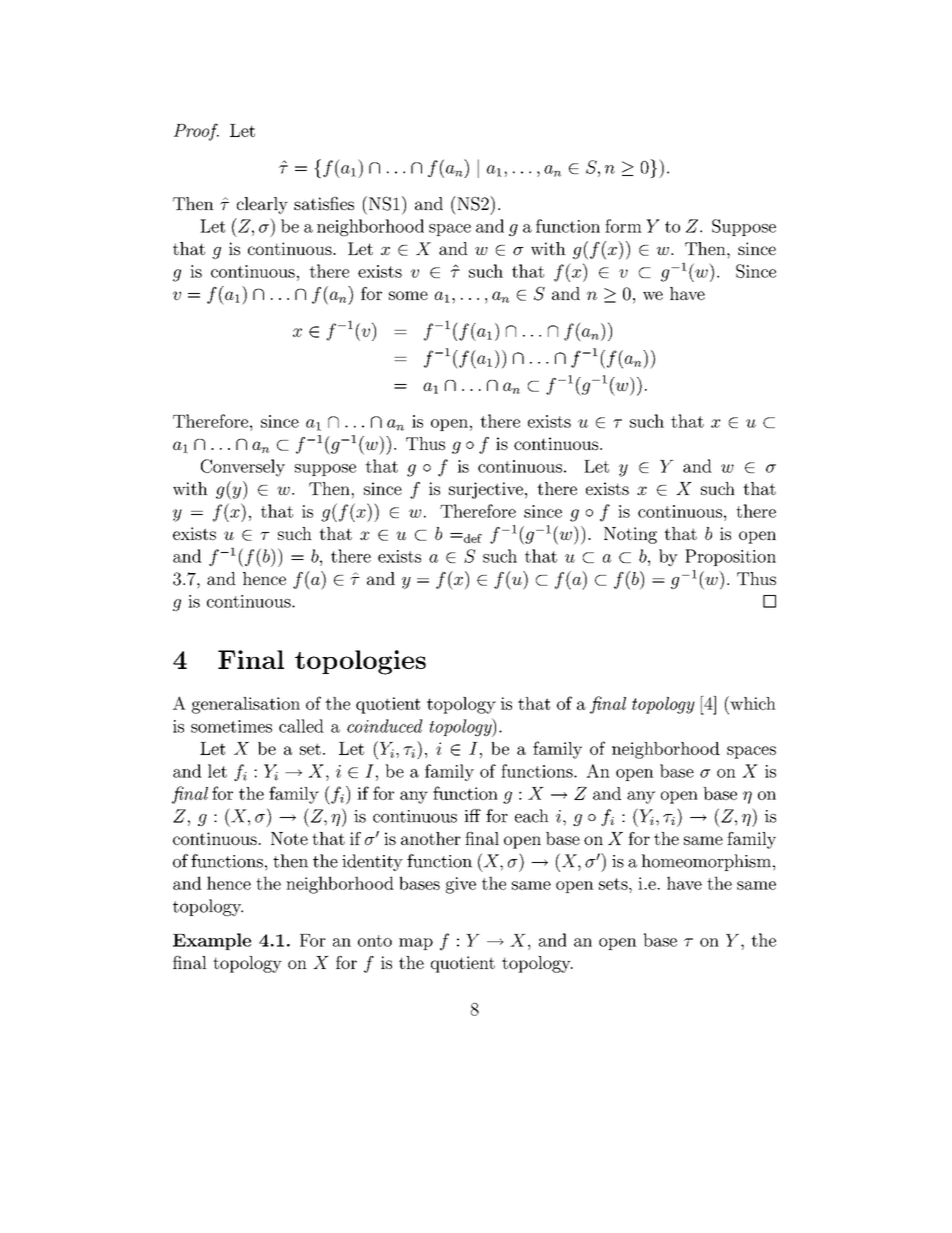 The image size is (952, 1233). I want to click on Example, so click(212, 941).
